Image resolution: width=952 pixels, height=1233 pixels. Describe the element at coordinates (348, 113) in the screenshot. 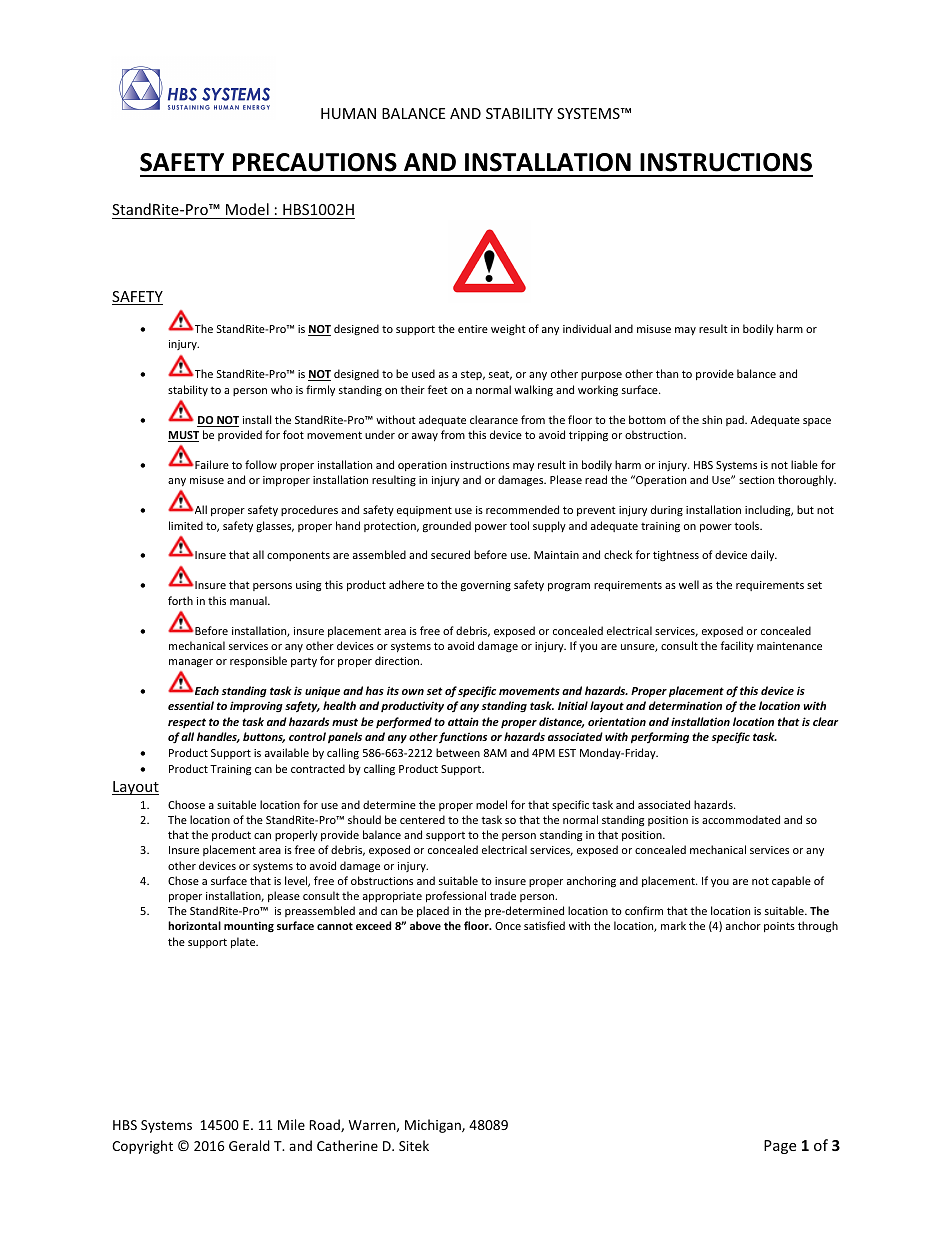

I see `HUMAN` at that location.
